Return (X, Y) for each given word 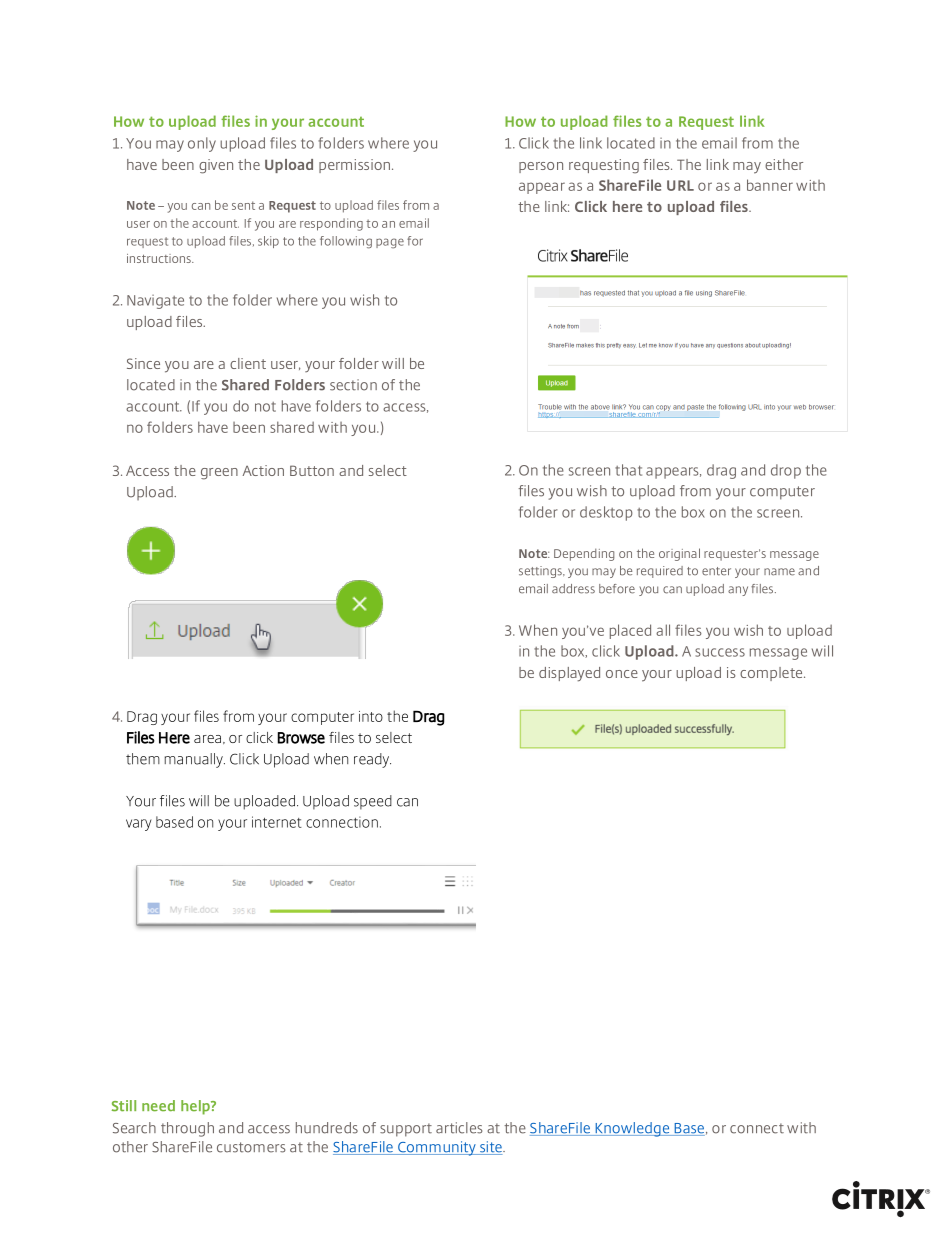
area (207, 739)
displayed (569, 674)
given (216, 166)
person (541, 167)
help (196, 1107)
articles (459, 1128)
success (720, 652)
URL (680, 185)
